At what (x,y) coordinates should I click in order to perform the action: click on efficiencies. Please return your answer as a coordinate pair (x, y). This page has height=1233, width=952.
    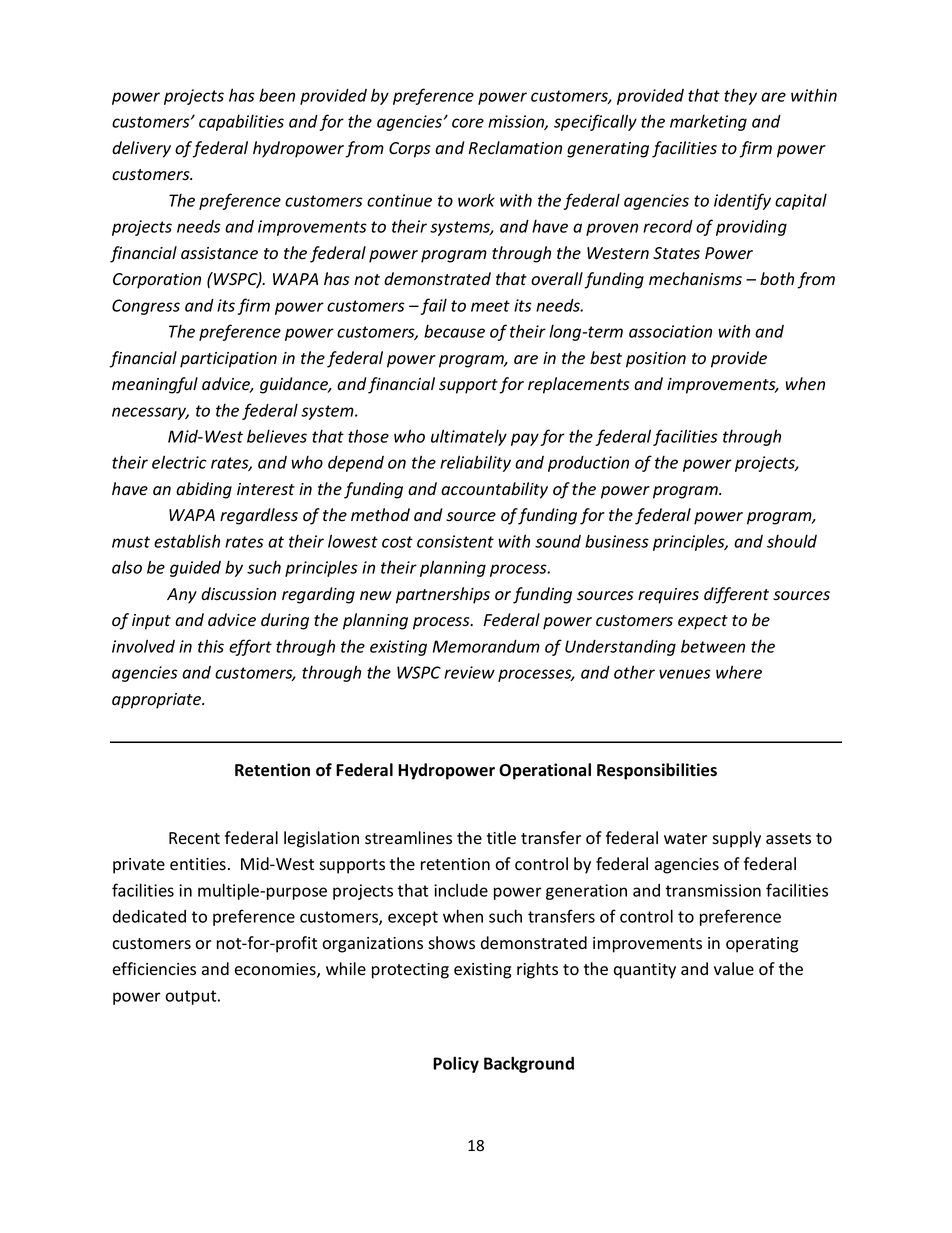
    Looking at the image, I should click on (154, 969).
